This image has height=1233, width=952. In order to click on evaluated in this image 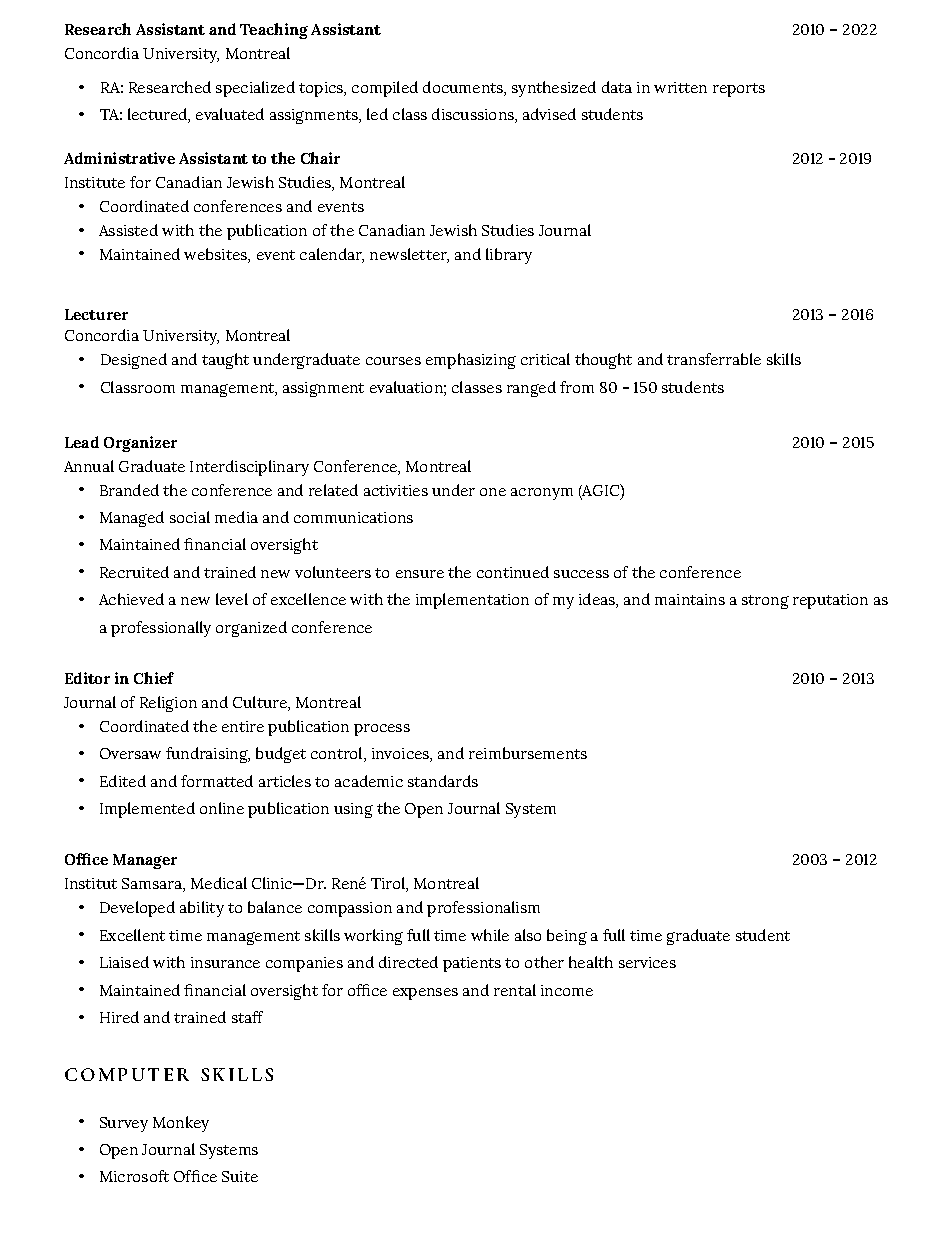, I will do `click(230, 114)`.
